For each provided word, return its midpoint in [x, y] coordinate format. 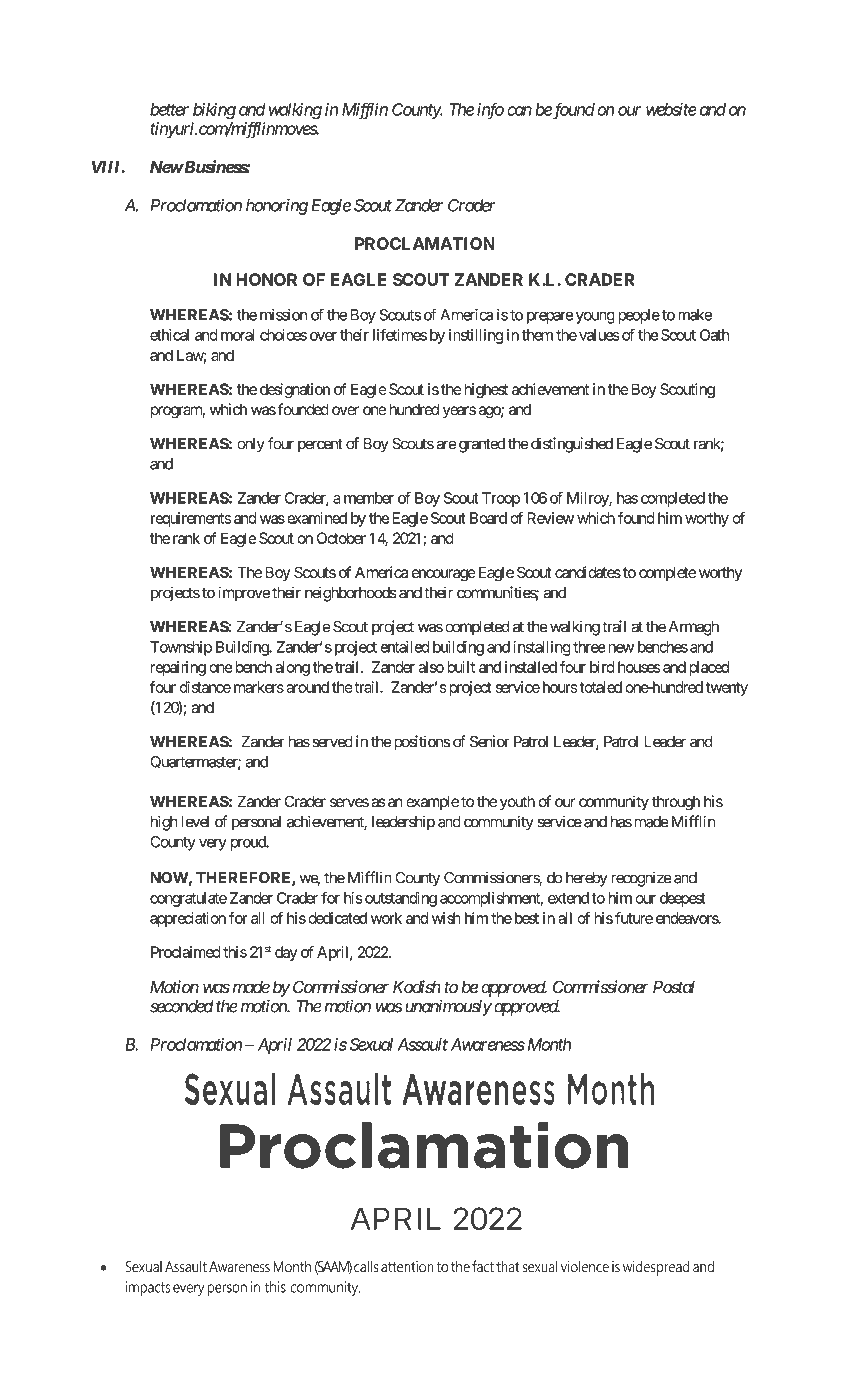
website [671, 109]
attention [407, 1267]
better [169, 109]
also [431, 667]
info [490, 110]
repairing [178, 668]
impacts [148, 1288]
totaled [599, 687]
